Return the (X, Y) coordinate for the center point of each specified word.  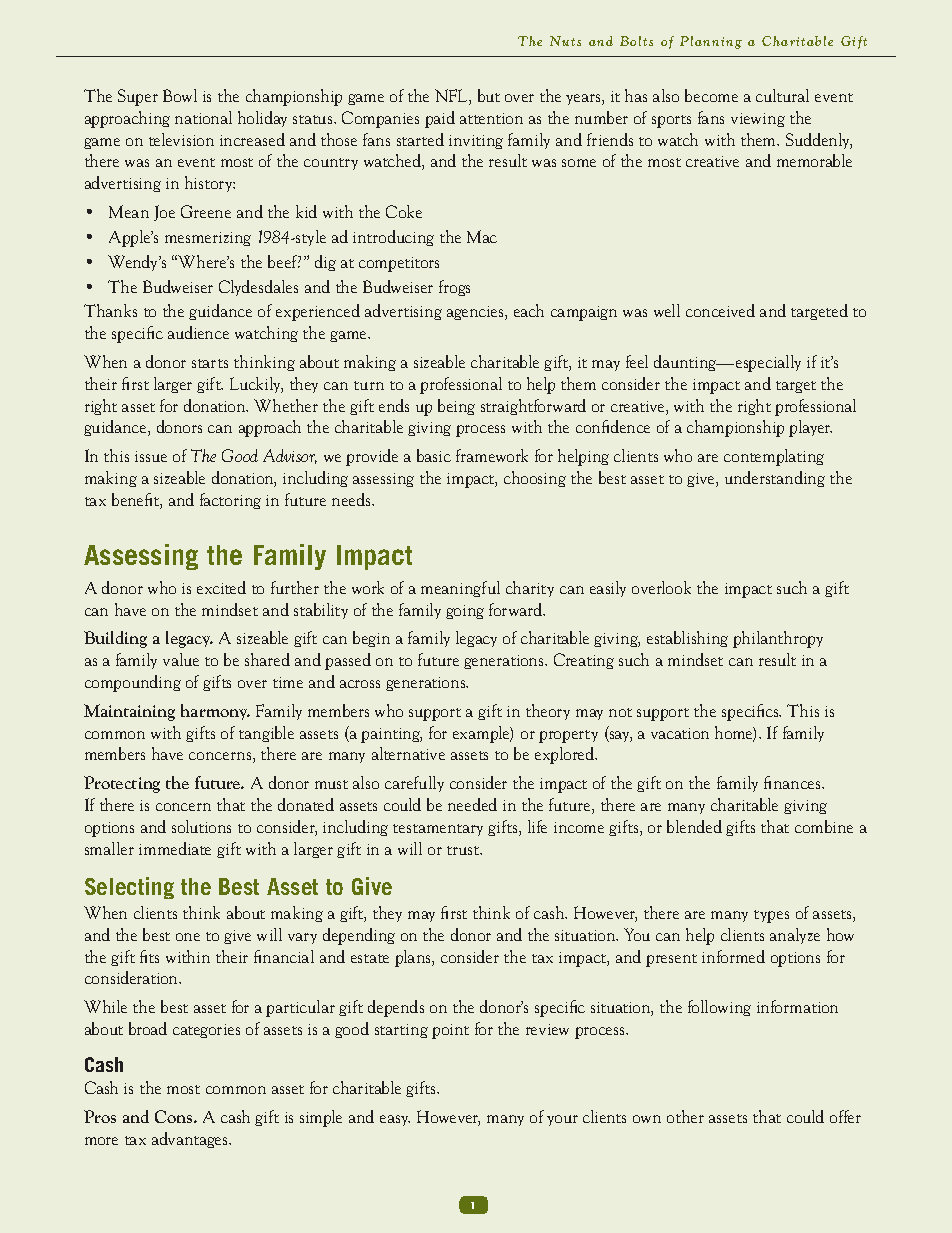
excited (221, 587)
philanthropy (778, 639)
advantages (191, 1140)
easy (395, 1120)
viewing (758, 120)
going (465, 612)
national (203, 117)
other (685, 1116)
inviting (476, 142)
